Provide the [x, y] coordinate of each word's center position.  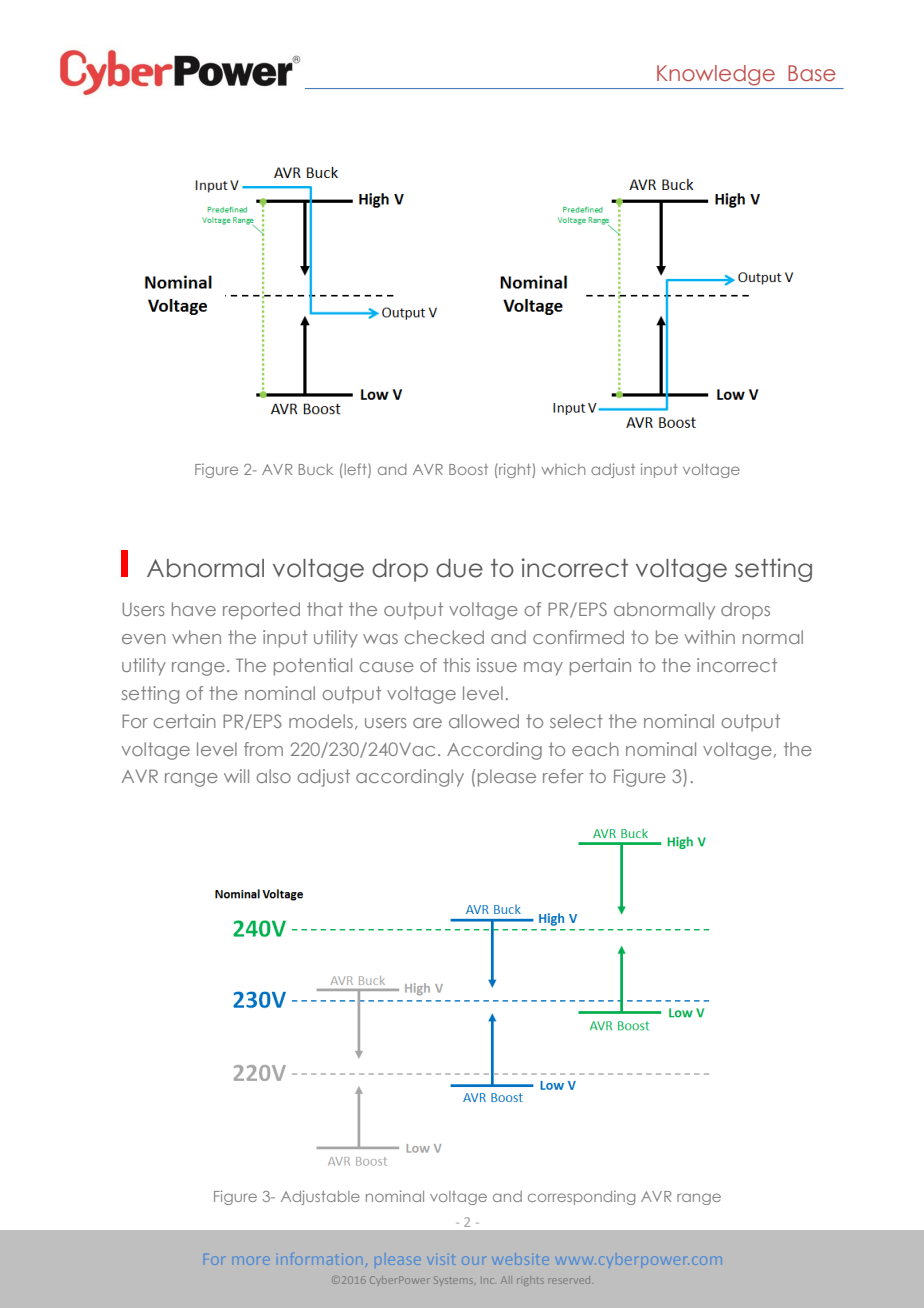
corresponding [581, 1197]
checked [444, 637]
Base [812, 73]
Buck [316, 469]
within [709, 637]
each [595, 749]
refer [563, 776]
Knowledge [716, 75]
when [196, 637]
